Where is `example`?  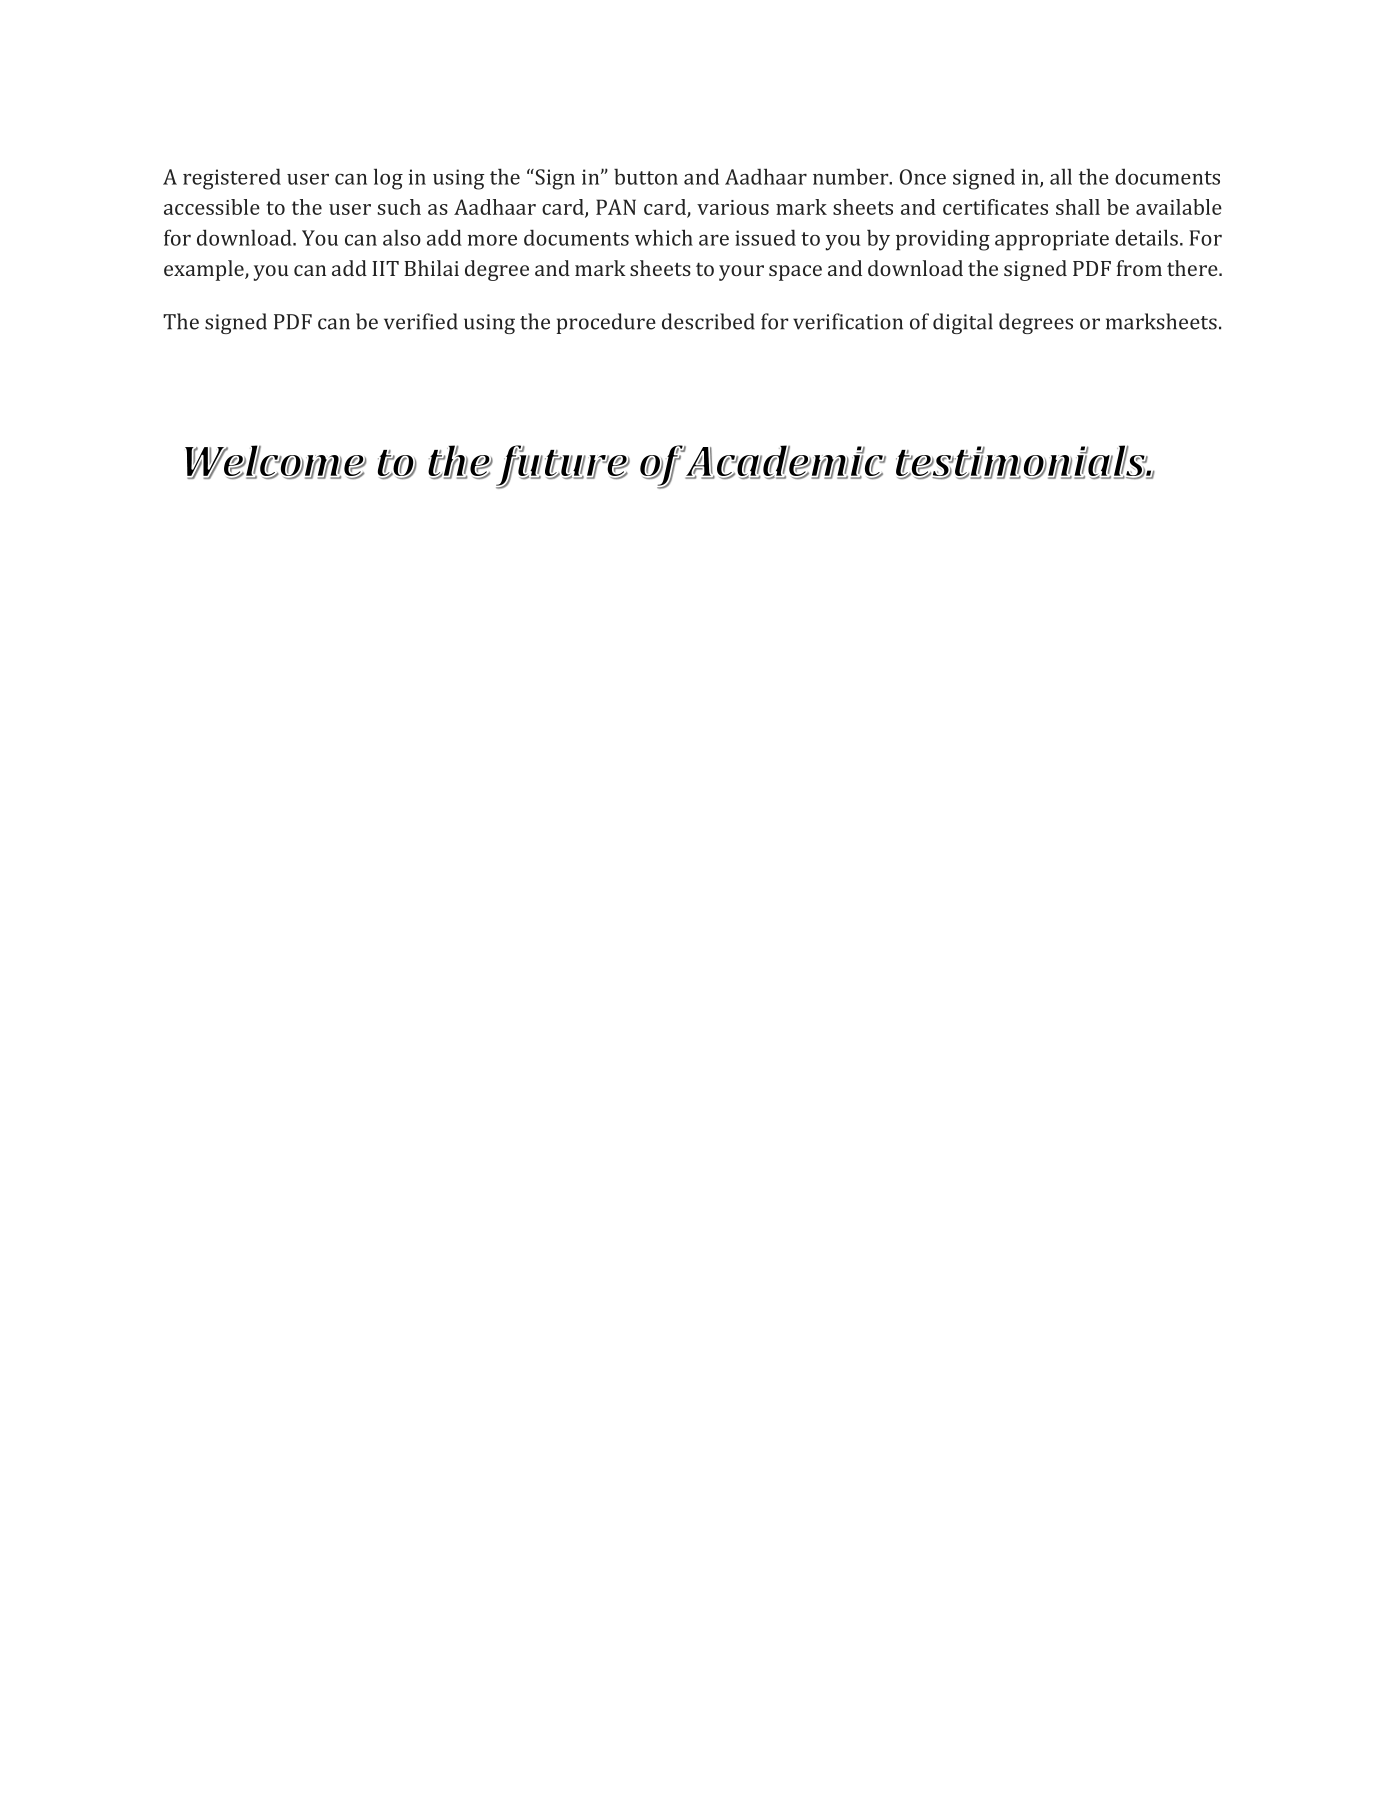
example is located at coordinates (205, 270).
